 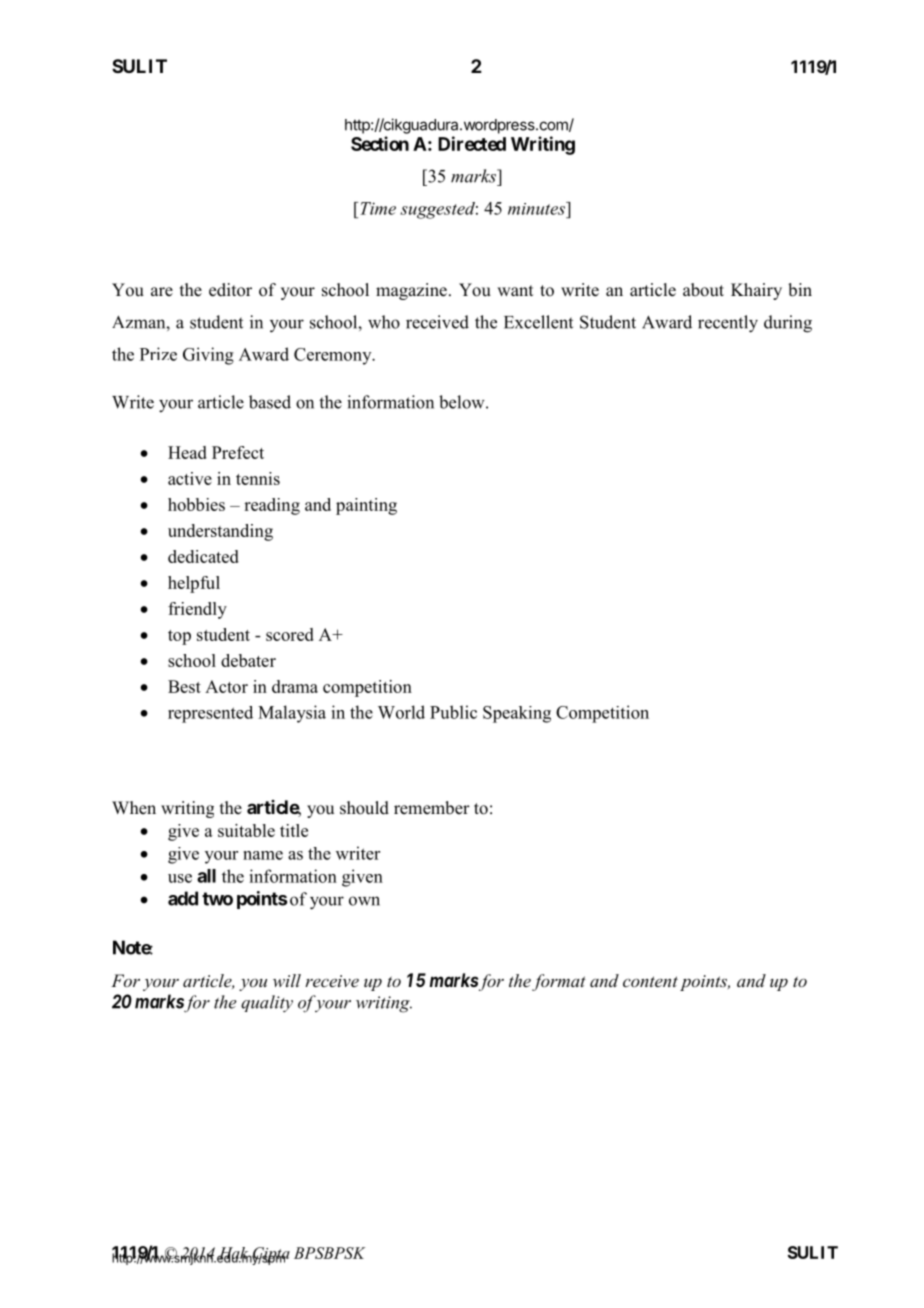 What do you see at coordinates (267, 1003) in the screenshot?
I see `quality` at bounding box center [267, 1003].
